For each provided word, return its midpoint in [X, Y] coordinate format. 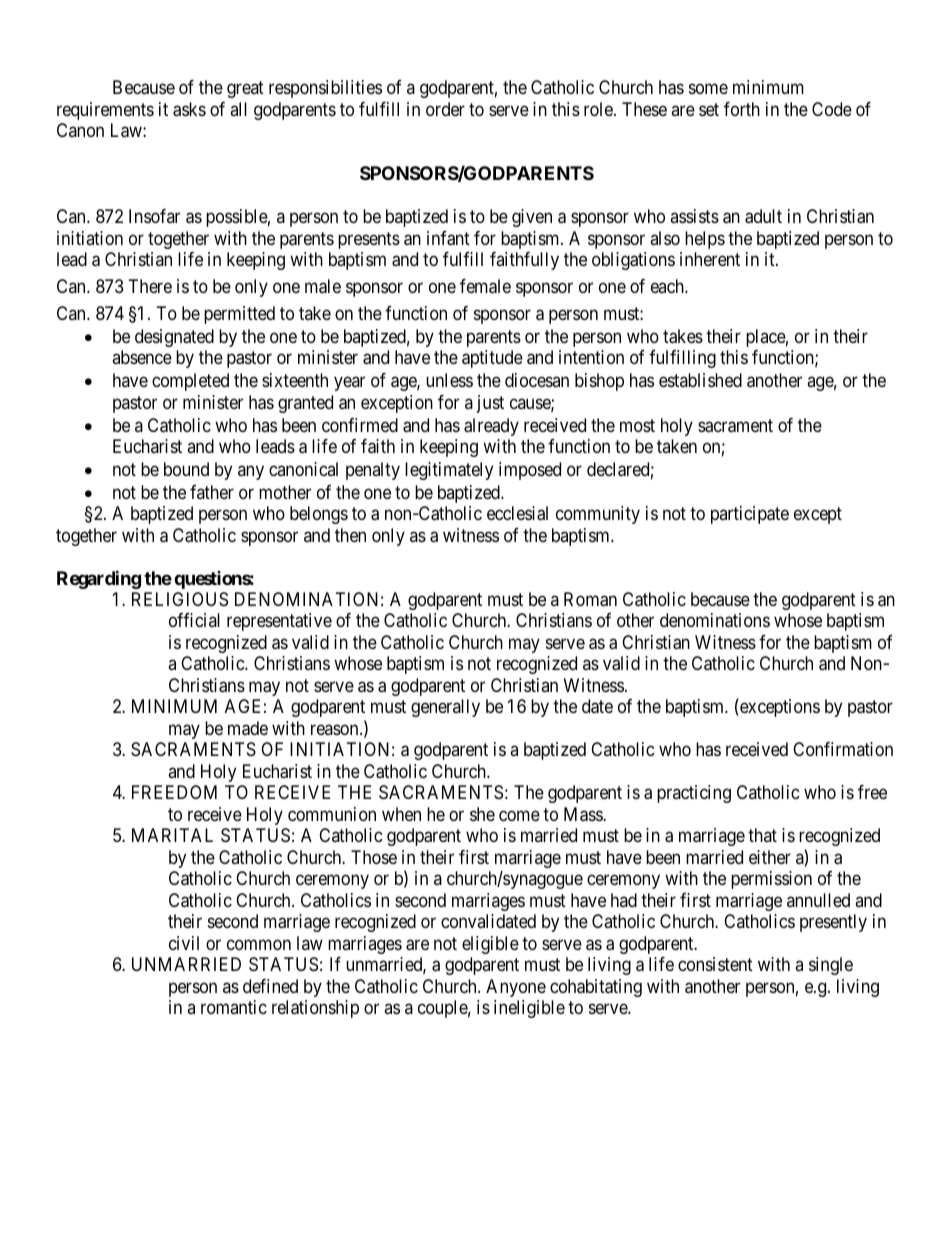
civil [184, 943]
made [248, 728]
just [490, 404]
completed [190, 382]
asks [189, 109]
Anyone [516, 988]
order [445, 109]
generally [445, 708]
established [700, 380]
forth [742, 109]
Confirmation [843, 749]
